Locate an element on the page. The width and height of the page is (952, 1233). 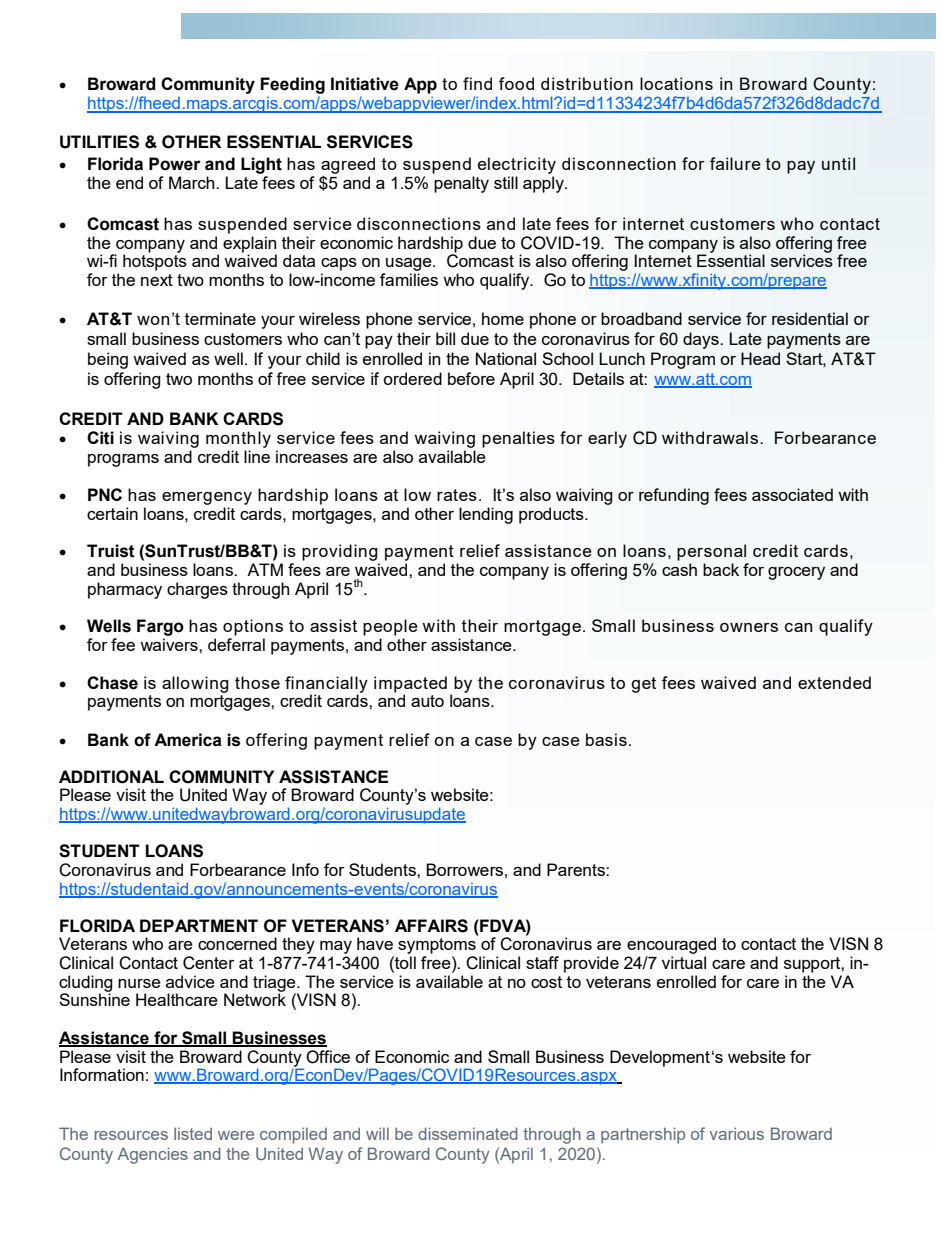
various is located at coordinates (737, 1133).
